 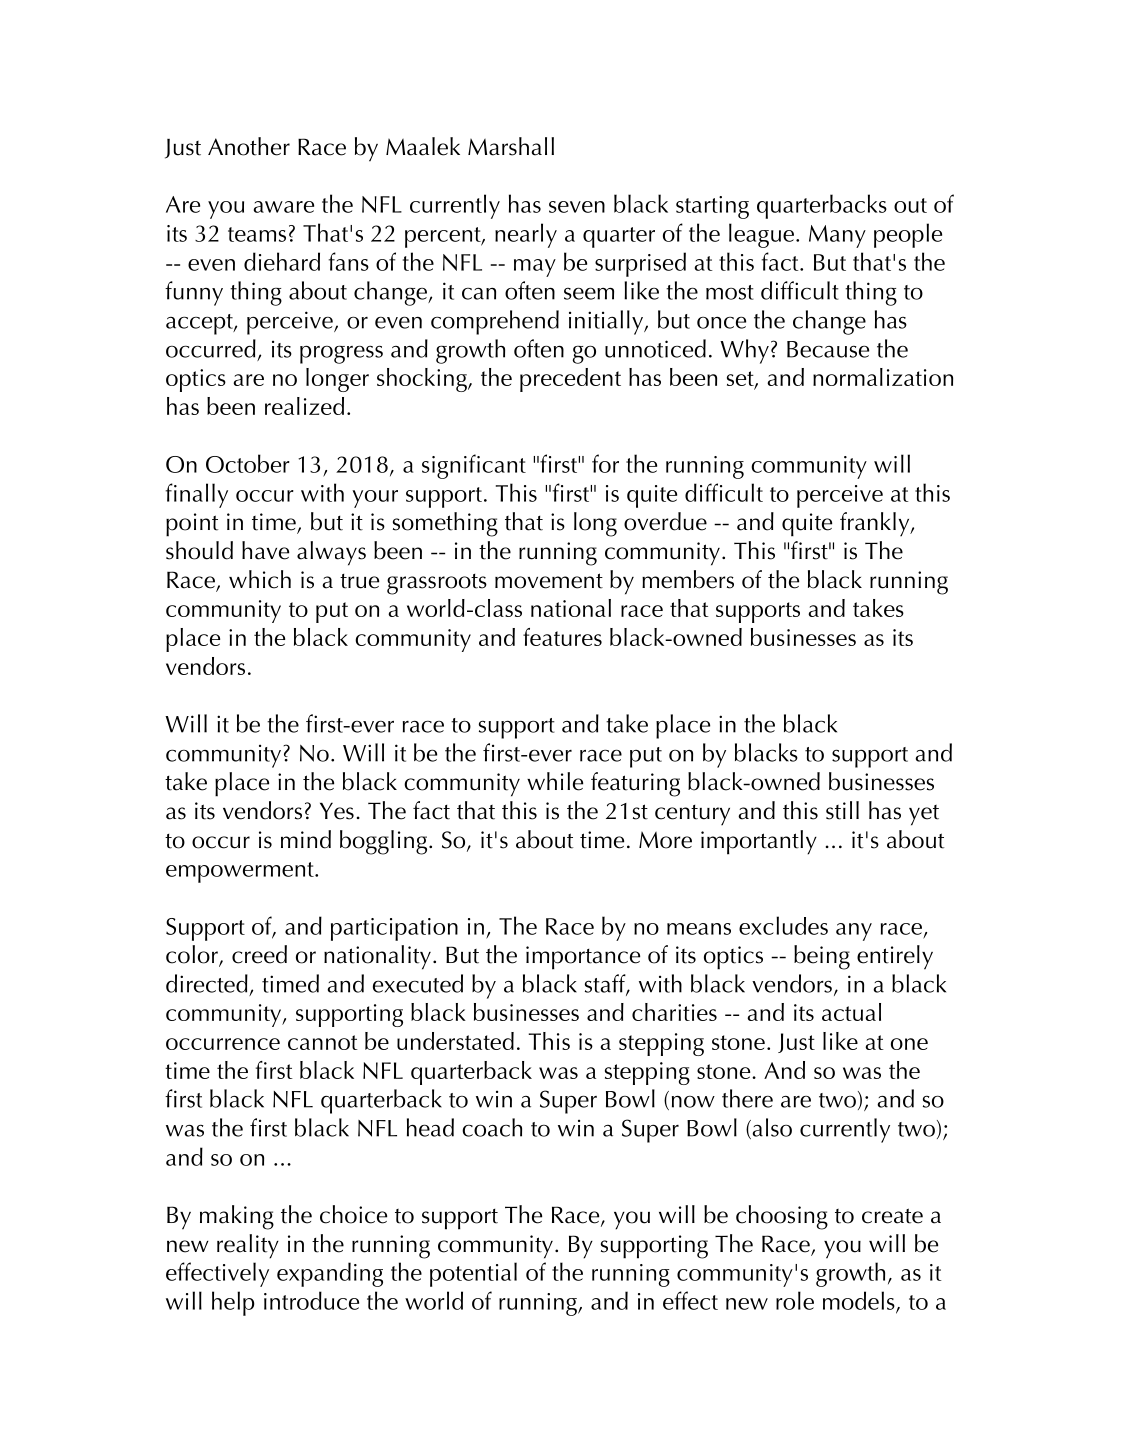 What do you see at coordinates (260, 579) in the page?
I see `which` at bounding box center [260, 579].
